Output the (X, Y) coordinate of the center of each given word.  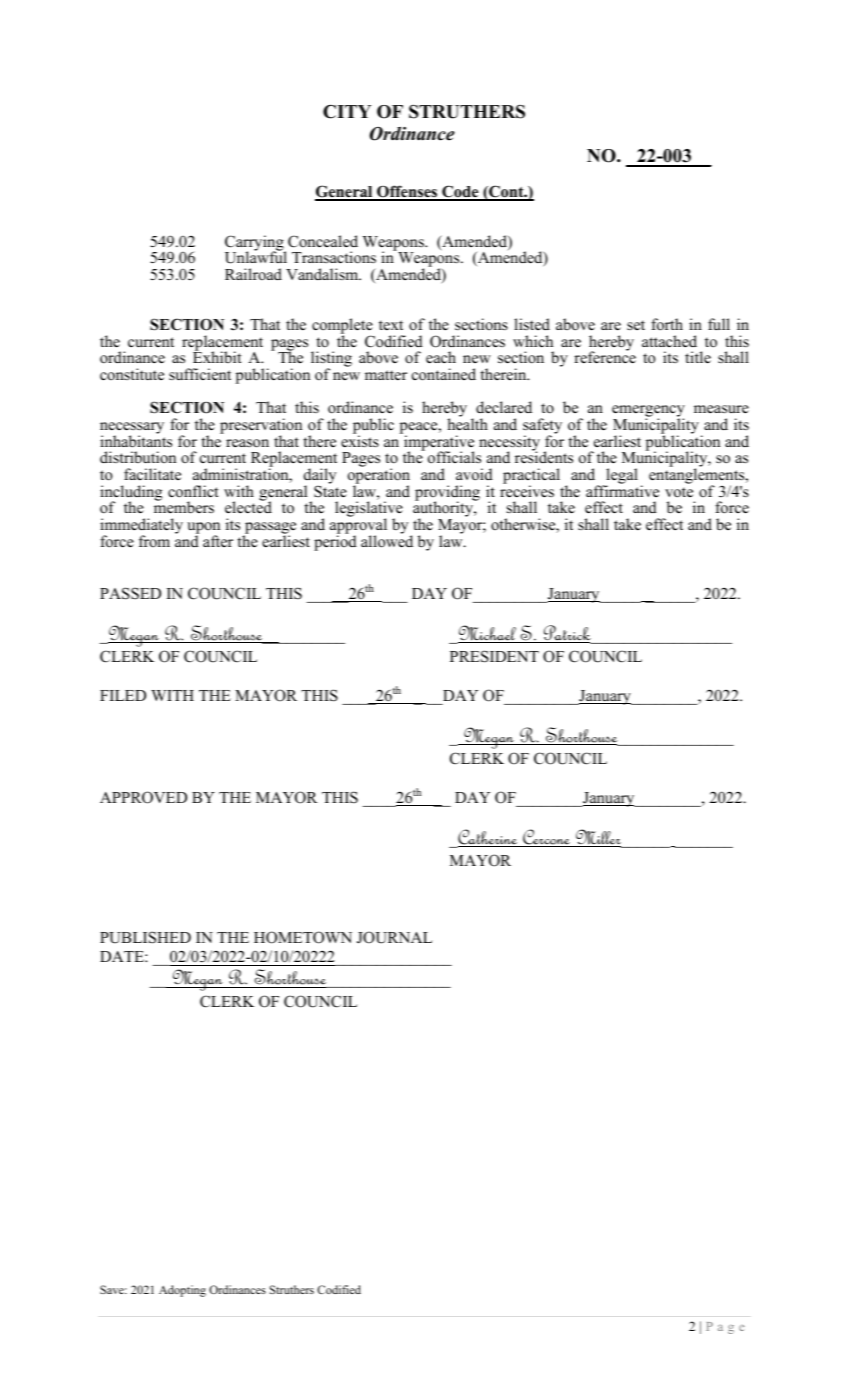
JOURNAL (394, 937)
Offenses (407, 192)
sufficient (200, 374)
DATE (123, 956)
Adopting (182, 1291)
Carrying (255, 244)
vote (679, 492)
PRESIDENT (494, 656)
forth (667, 324)
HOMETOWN (303, 937)
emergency (648, 412)
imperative (438, 443)
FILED (123, 695)
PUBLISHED (145, 937)
